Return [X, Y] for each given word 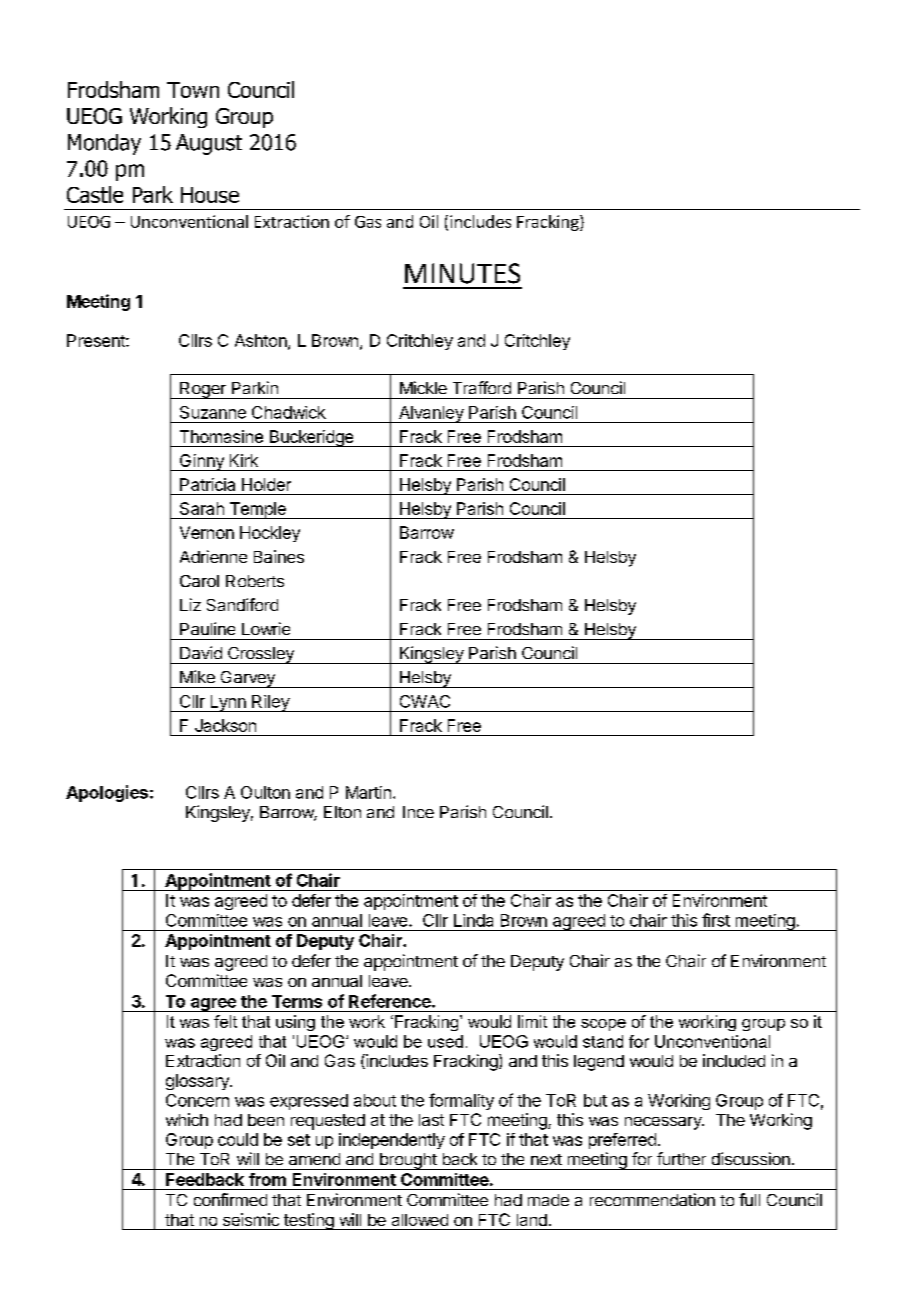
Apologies [107, 793]
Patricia [207, 484]
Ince [418, 812]
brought [408, 1161]
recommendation [652, 1199]
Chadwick [289, 412]
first [716, 920]
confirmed [230, 1199]
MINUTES [462, 273]
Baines [279, 556]
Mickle [423, 387]
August [209, 144]
